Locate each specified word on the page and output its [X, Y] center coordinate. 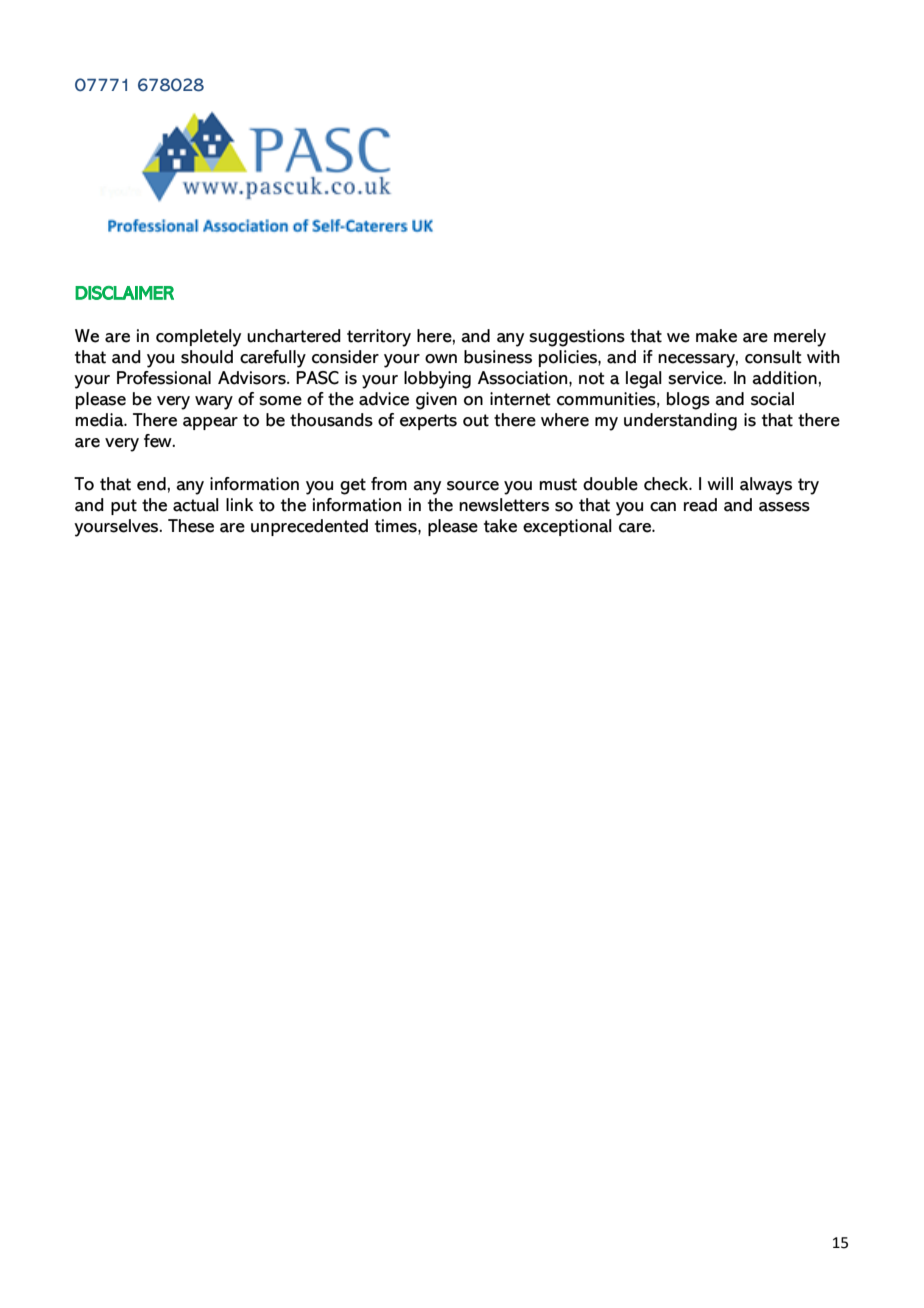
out [476, 420]
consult [773, 357]
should [207, 357]
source [473, 486]
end [151, 484]
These [191, 526]
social [772, 399]
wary [214, 403]
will [720, 483]
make [716, 336]
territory [379, 338]
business [498, 357]
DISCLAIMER [124, 293]
